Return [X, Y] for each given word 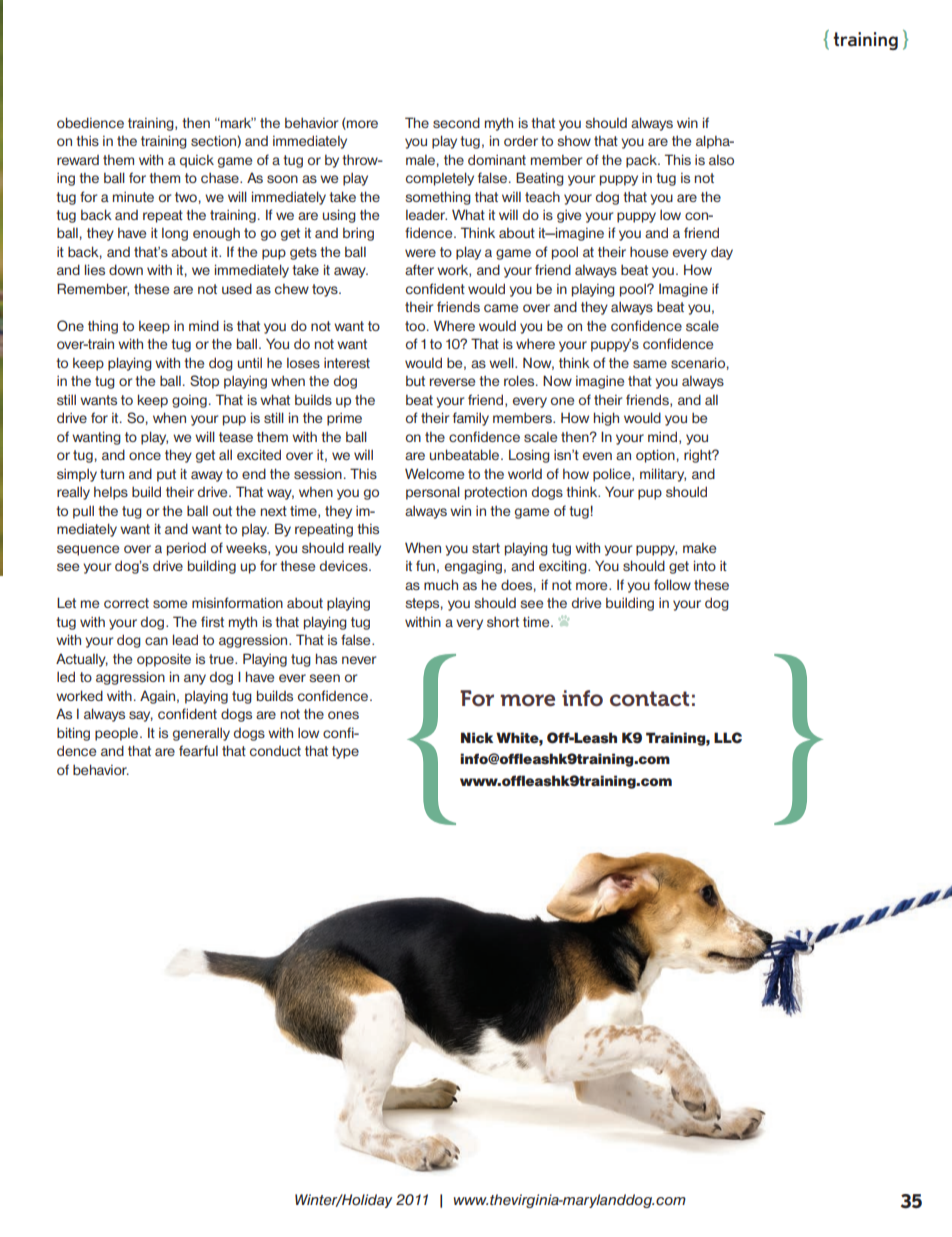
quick [197, 161]
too [416, 326]
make [699, 548]
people [118, 734]
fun [425, 565]
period [186, 549]
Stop [204, 382]
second [456, 122]
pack [642, 161]
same [650, 364]
